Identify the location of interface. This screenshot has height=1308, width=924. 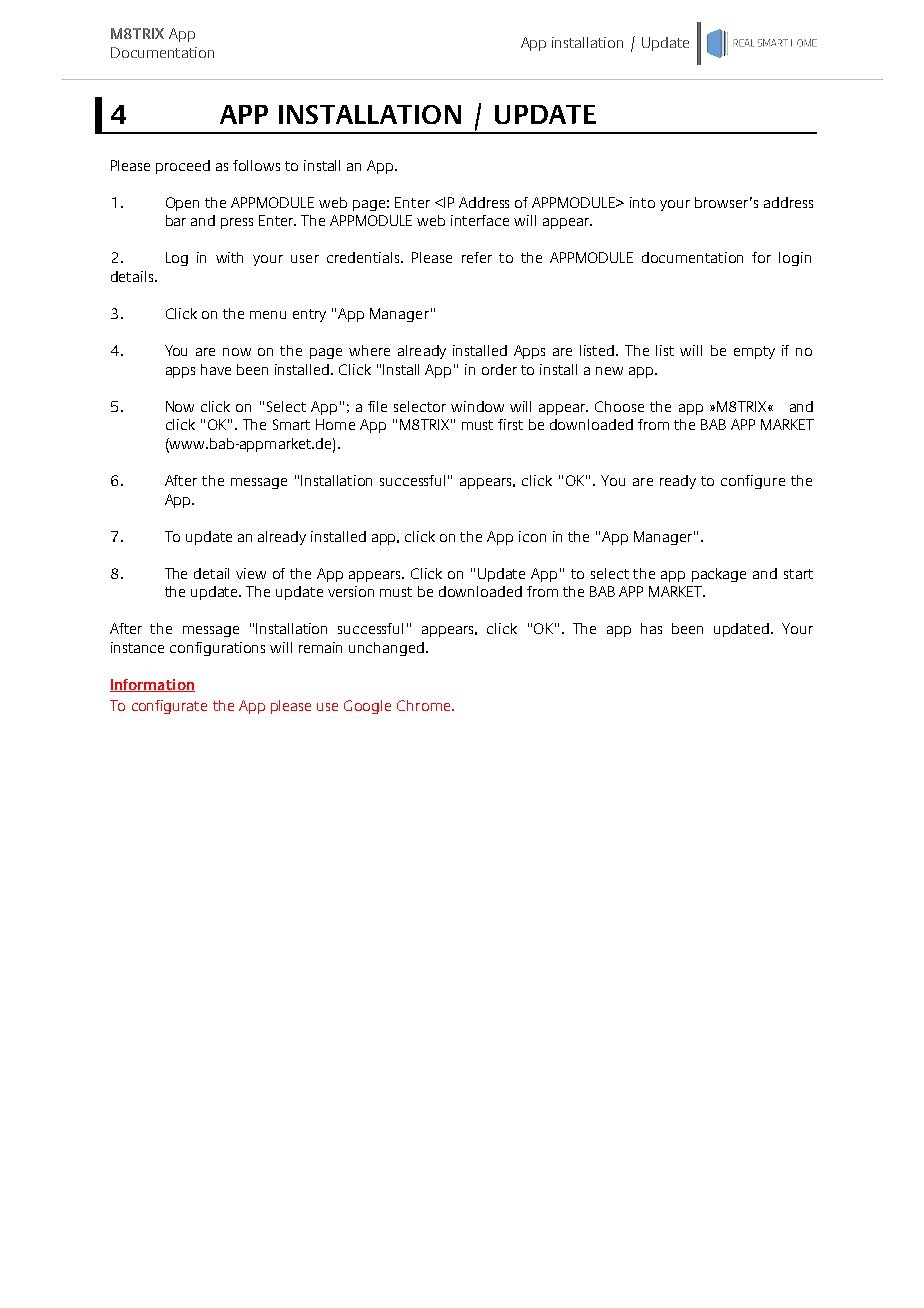
(480, 220).
